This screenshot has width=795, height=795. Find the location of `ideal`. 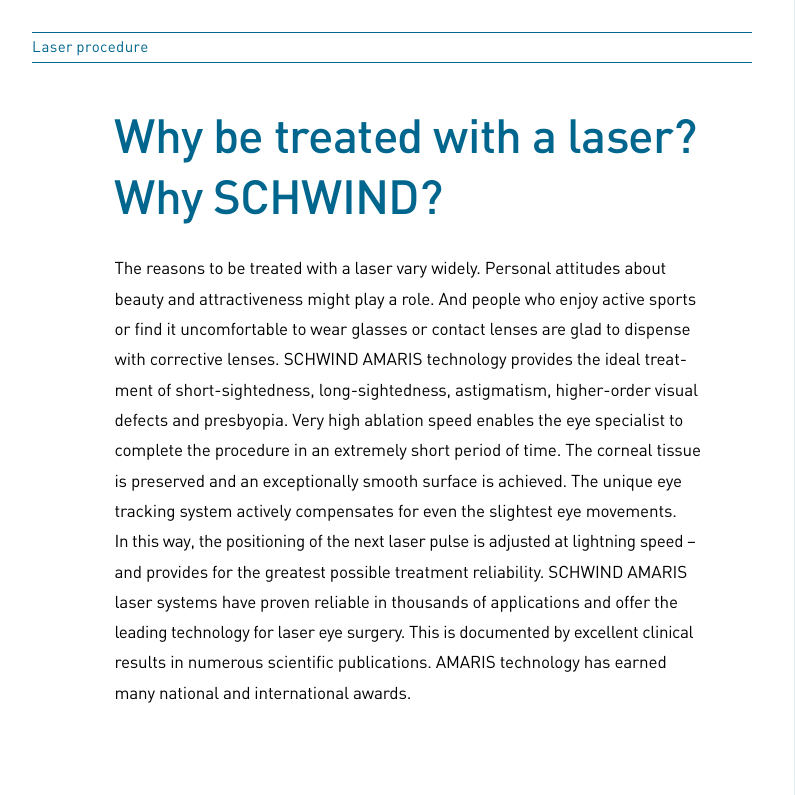

ideal is located at coordinates (623, 359).
